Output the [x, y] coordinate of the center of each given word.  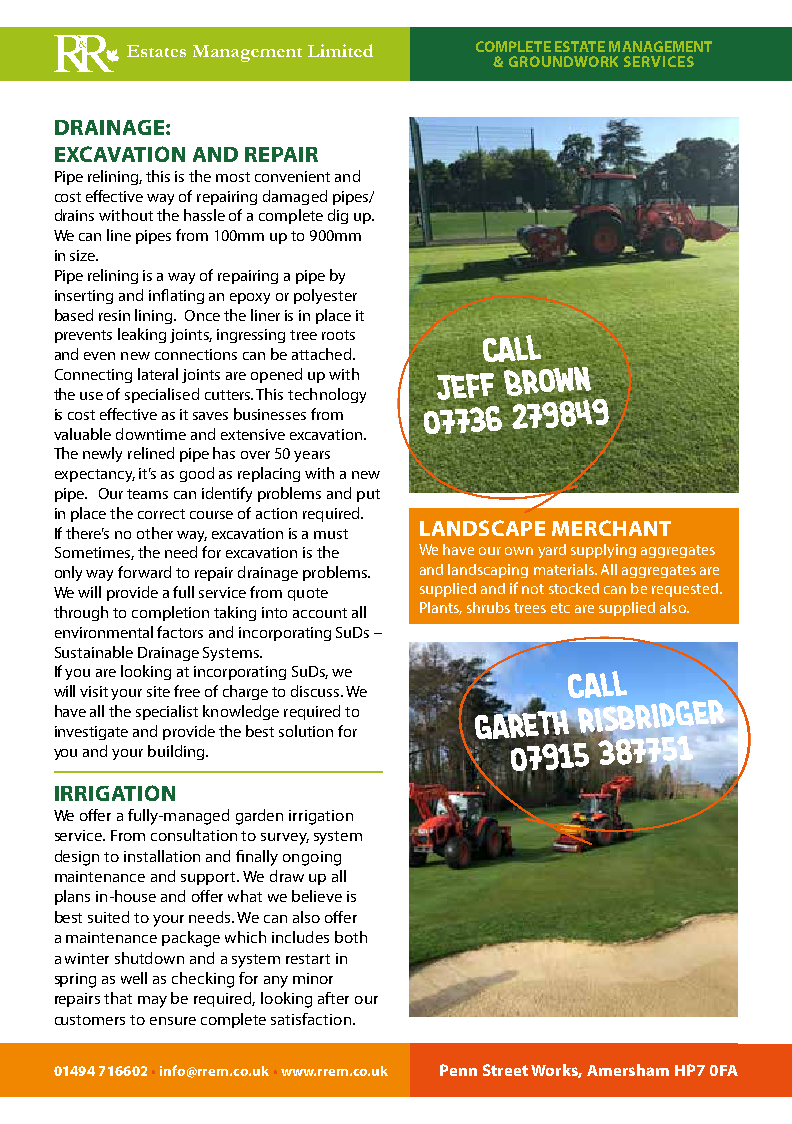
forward [144, 572]
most [233, 177]
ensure [173, 1021]
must [331, 534]
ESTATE [580, 46]
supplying [603, 551]
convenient [292, 176]
